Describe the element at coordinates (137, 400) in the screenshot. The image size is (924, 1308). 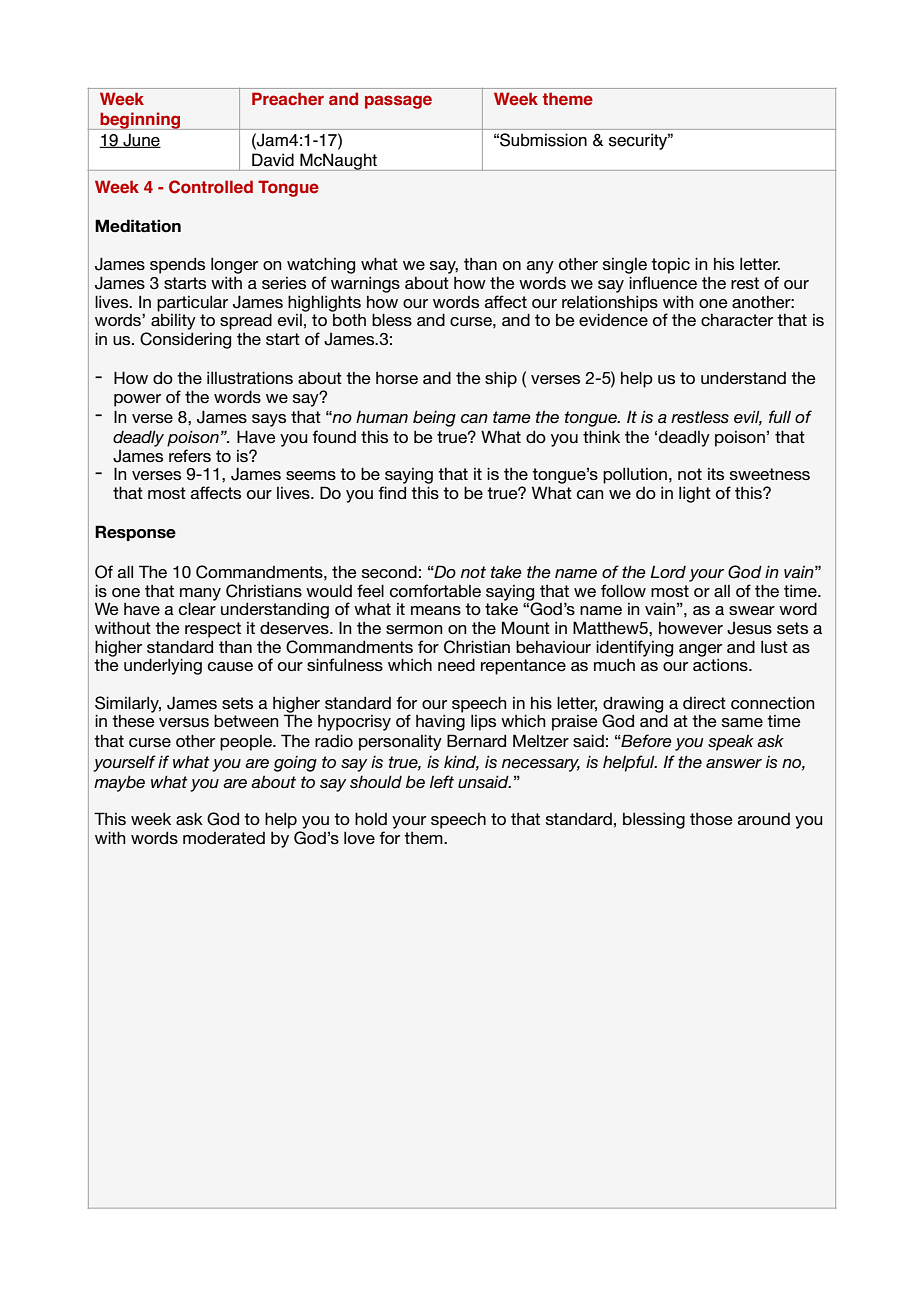
I see `power` at that location.
